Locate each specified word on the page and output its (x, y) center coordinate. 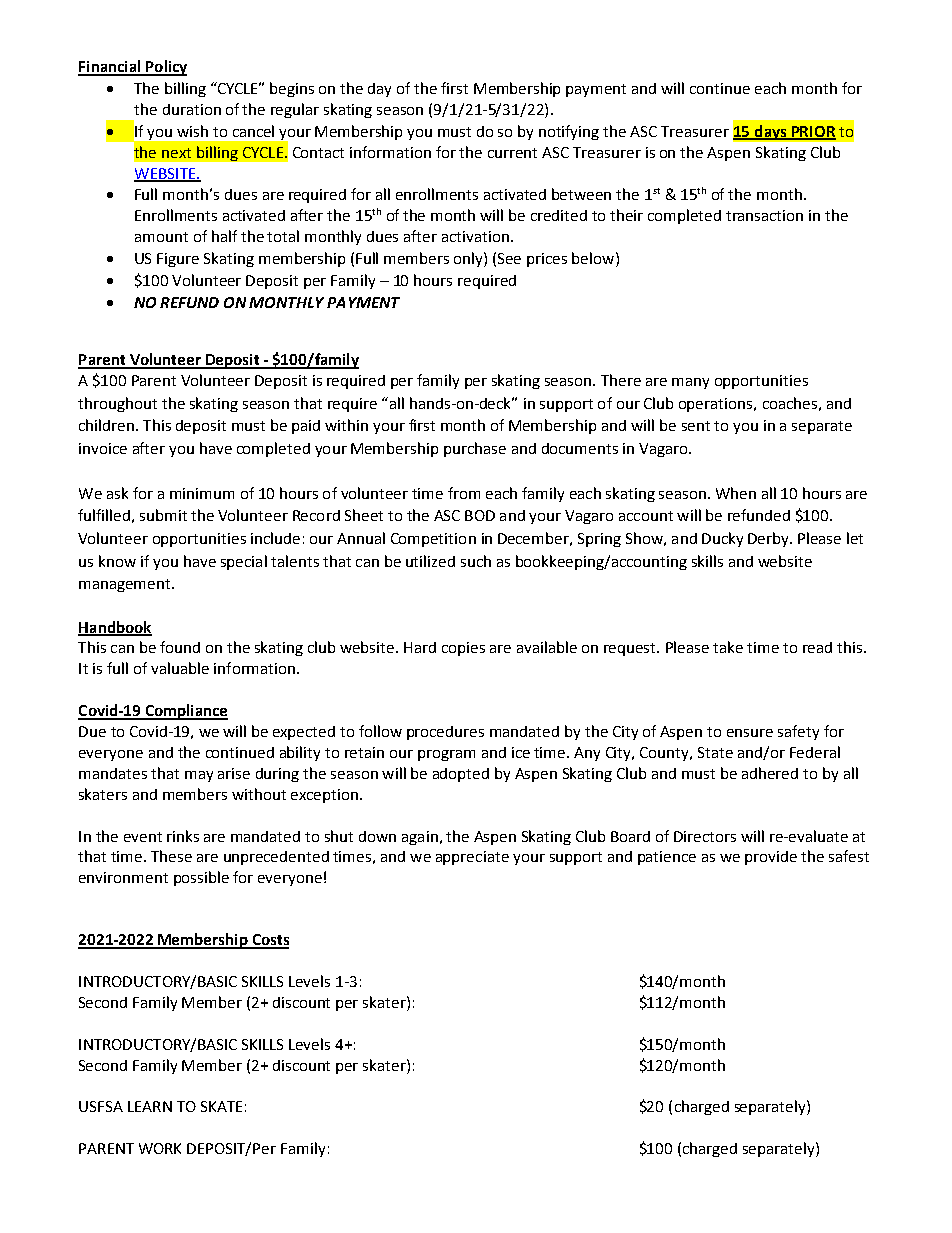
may (199, 776)
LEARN (150, 1106)
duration (192, 109)
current (512, 153)
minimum (202, 493)
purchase (475, 449)
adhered (770, 773)
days (771, 132)
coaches (790, 403)
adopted (461, 775)
